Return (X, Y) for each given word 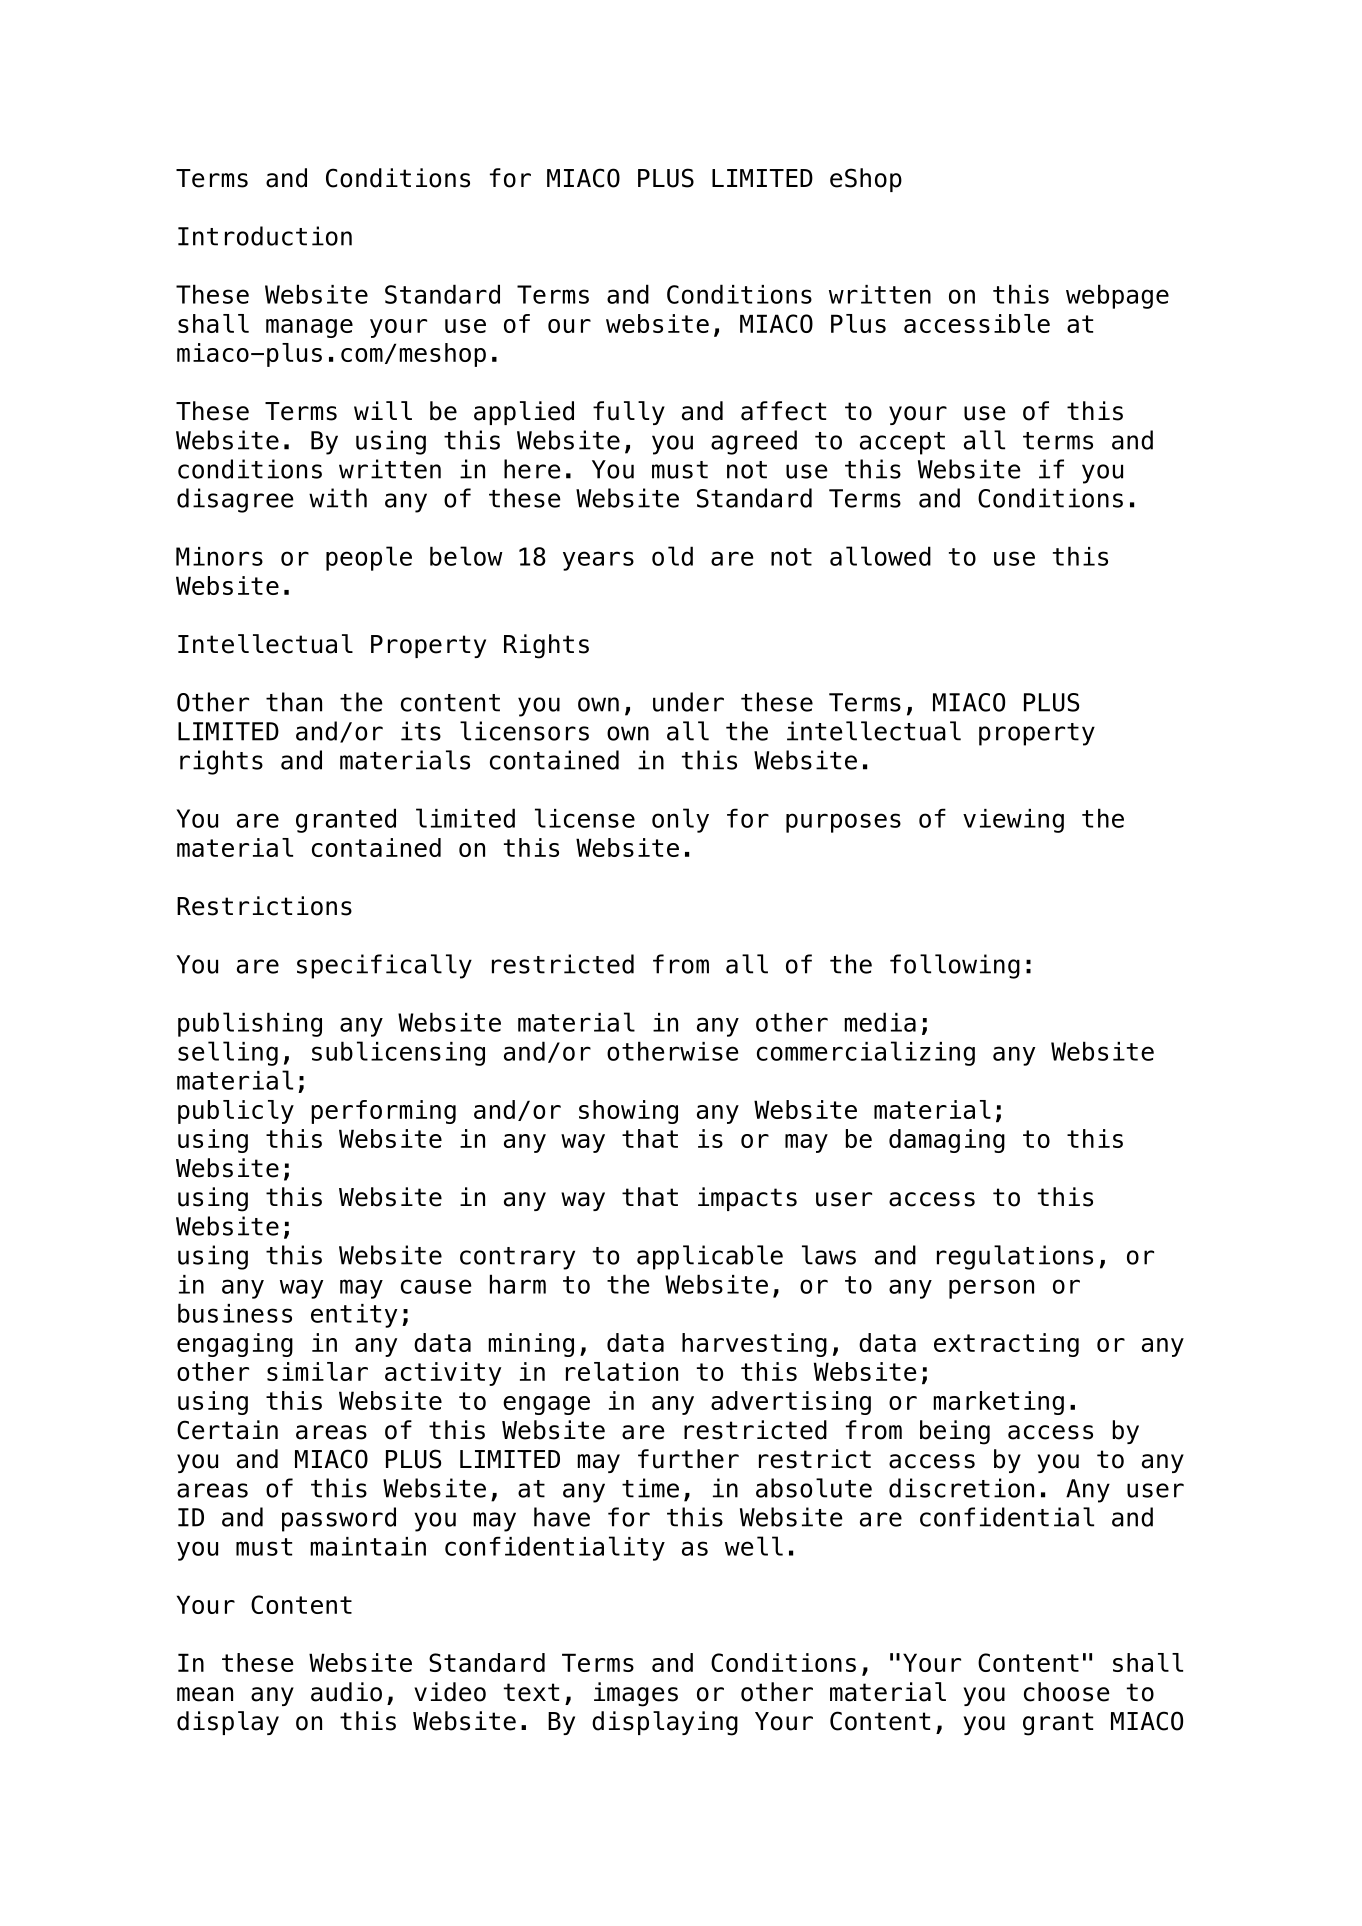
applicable (710, 1257)
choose (1067, 1692)
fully (629, 413)
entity (354, 1316)
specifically (384, 966)
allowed (880, 556)
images (636, 1694)
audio (346, 1692)
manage (309, 328)
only (680, 820)
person (991, 1289)
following (955, 966)
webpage (1117, 296)
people (369, 558)
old (672, 556)
